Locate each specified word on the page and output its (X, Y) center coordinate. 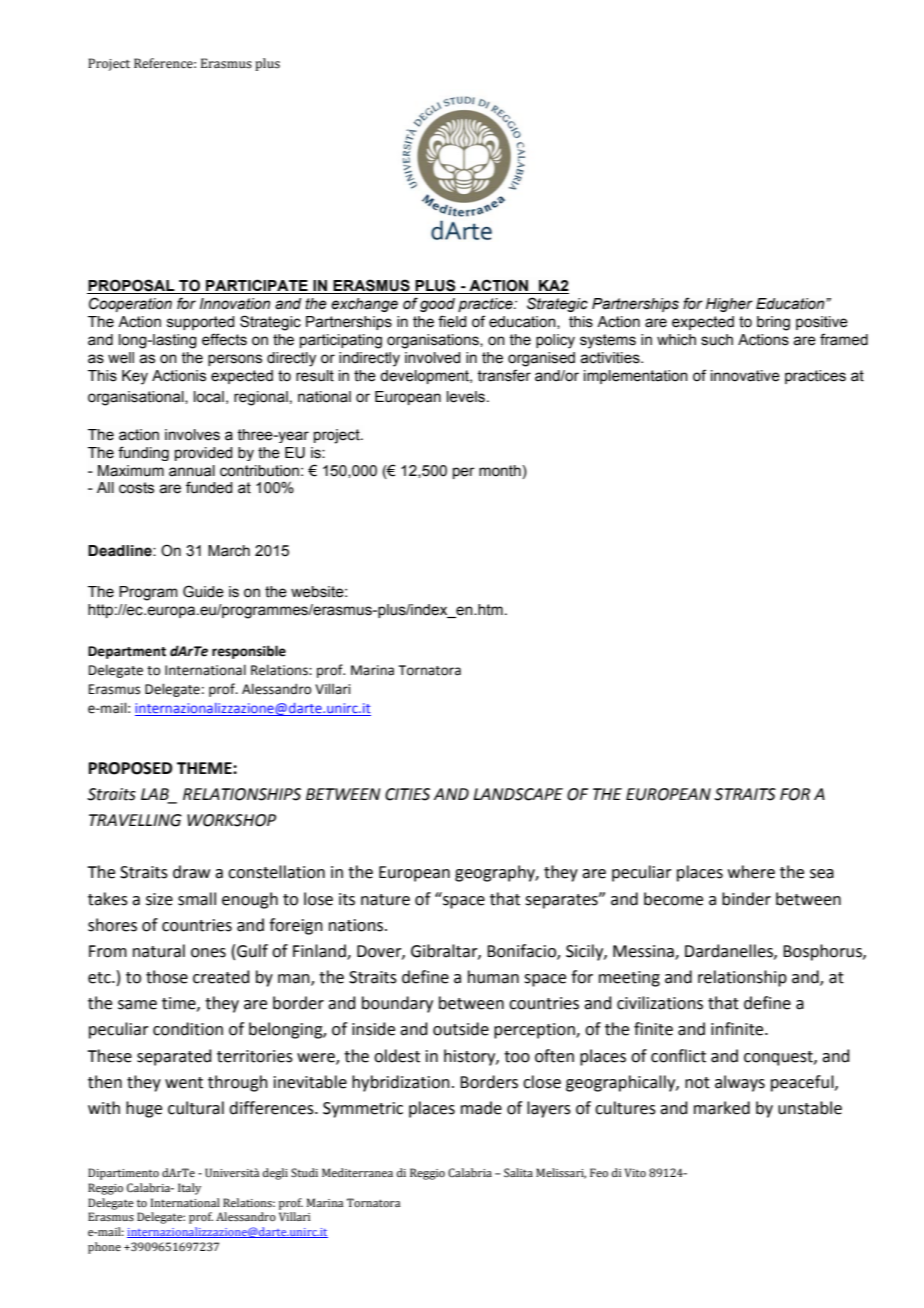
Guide (203, 591)
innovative (745, 376)
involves (192, 435)
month (501, 471)
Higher (729, 305)
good (437, 305)
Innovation (235, 304)
